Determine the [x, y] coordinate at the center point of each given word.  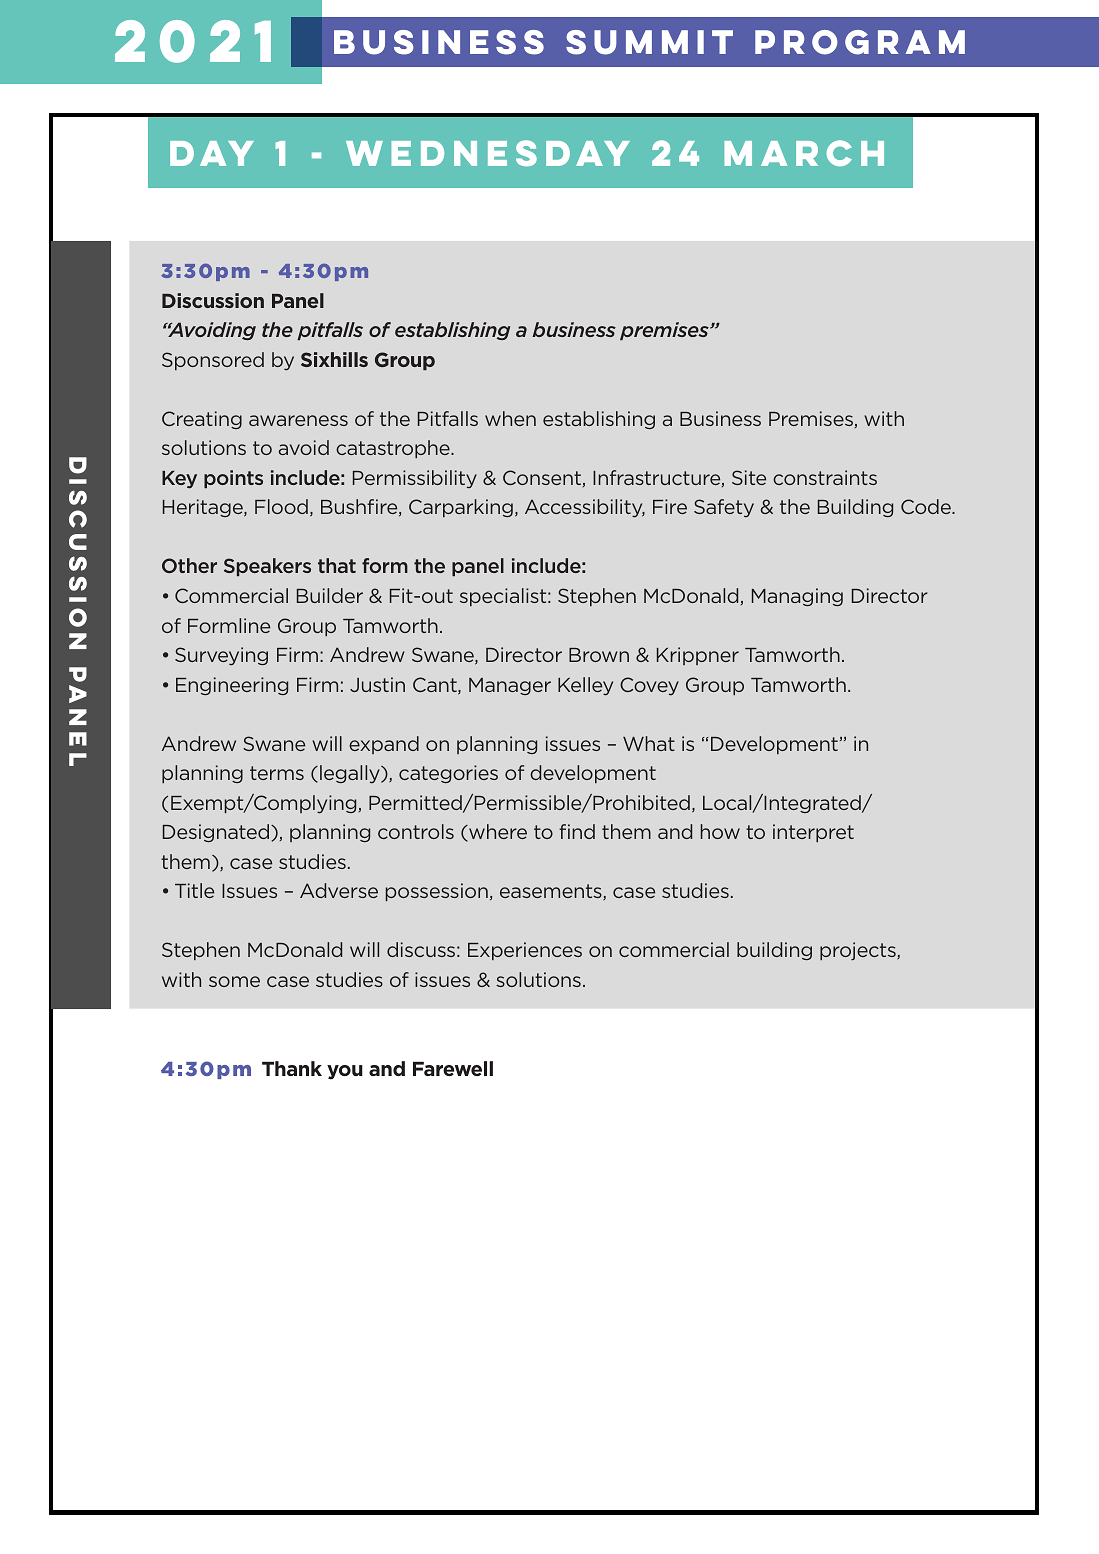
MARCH [804, 153]
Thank [292, 1068]
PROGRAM [860, 42]
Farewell [453, 1068]
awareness [298, 420]
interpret [813, 833]
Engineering [232, 686]
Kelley [585, 686]
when [510, 418]
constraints [825, 477]
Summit [649, 42]
